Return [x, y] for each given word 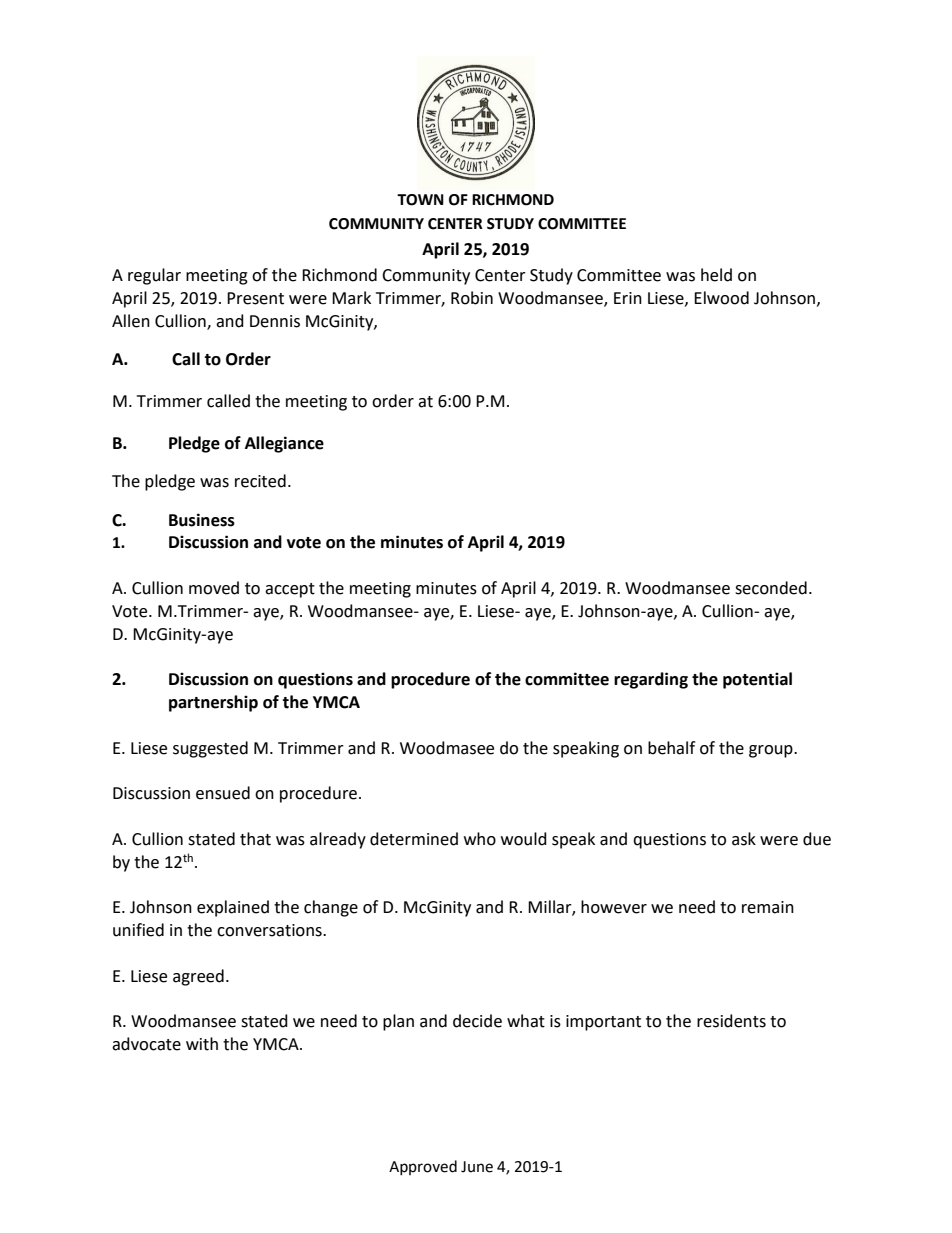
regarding [651, 680]
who [480, 839]
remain [768, 907]
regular [154, 276]
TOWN [420, 200]
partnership [213, 703]
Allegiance [284, 444]
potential [757, 680]
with [202, 1044]
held [716, 275]
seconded [771, 588]
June [477, 1167]
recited [260, 481]
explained [233, 908]
